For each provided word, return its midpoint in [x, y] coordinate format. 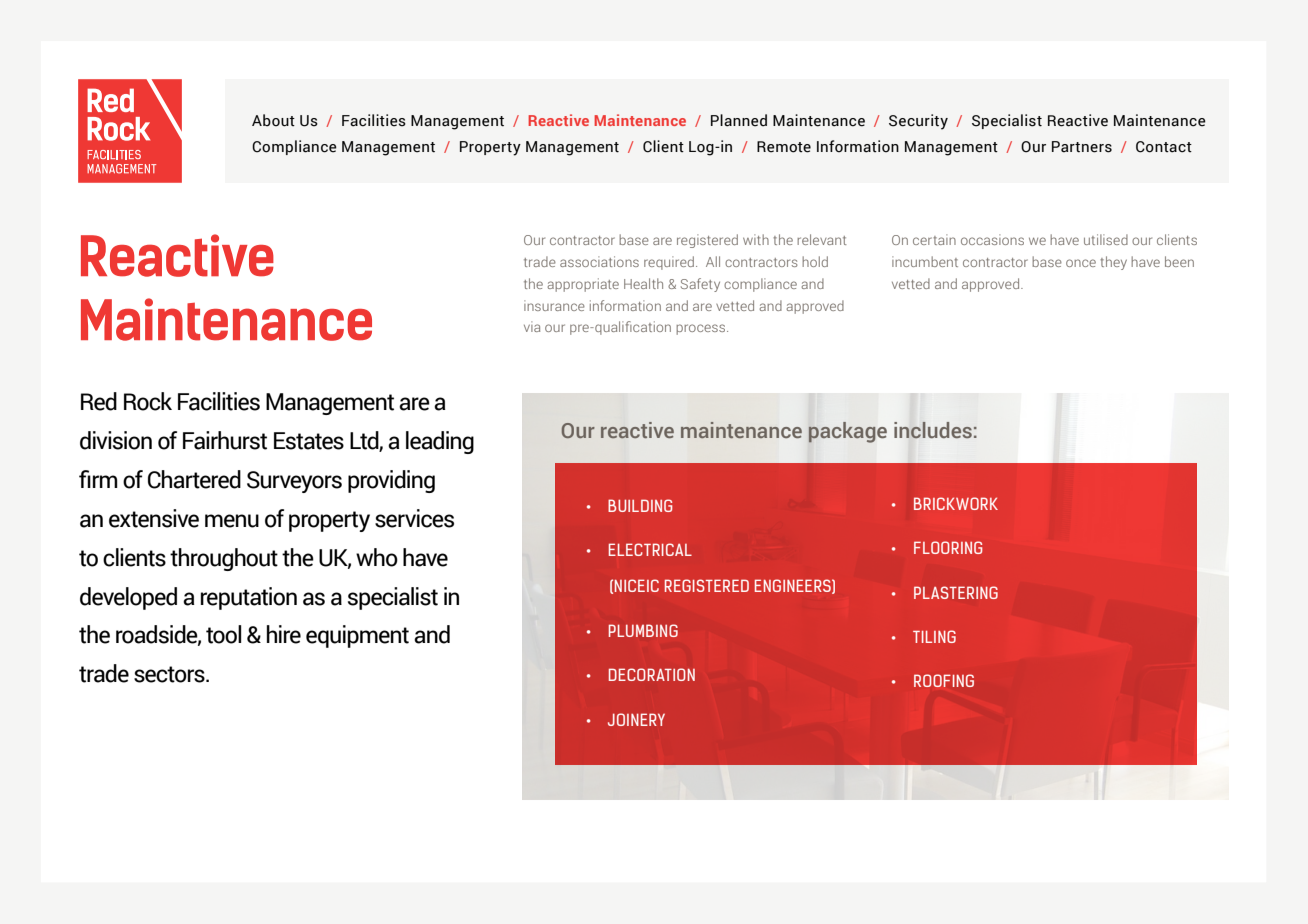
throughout [224, 559]
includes [933, 430]
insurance [554, 305]
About [273, 120]
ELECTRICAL [650, 549]
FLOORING [948, 547]
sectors [170, 674]
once [1081, 263]
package [848, 432]
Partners [1082, 147]
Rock [148, 401]
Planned [739, 120]
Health [643, 283]
